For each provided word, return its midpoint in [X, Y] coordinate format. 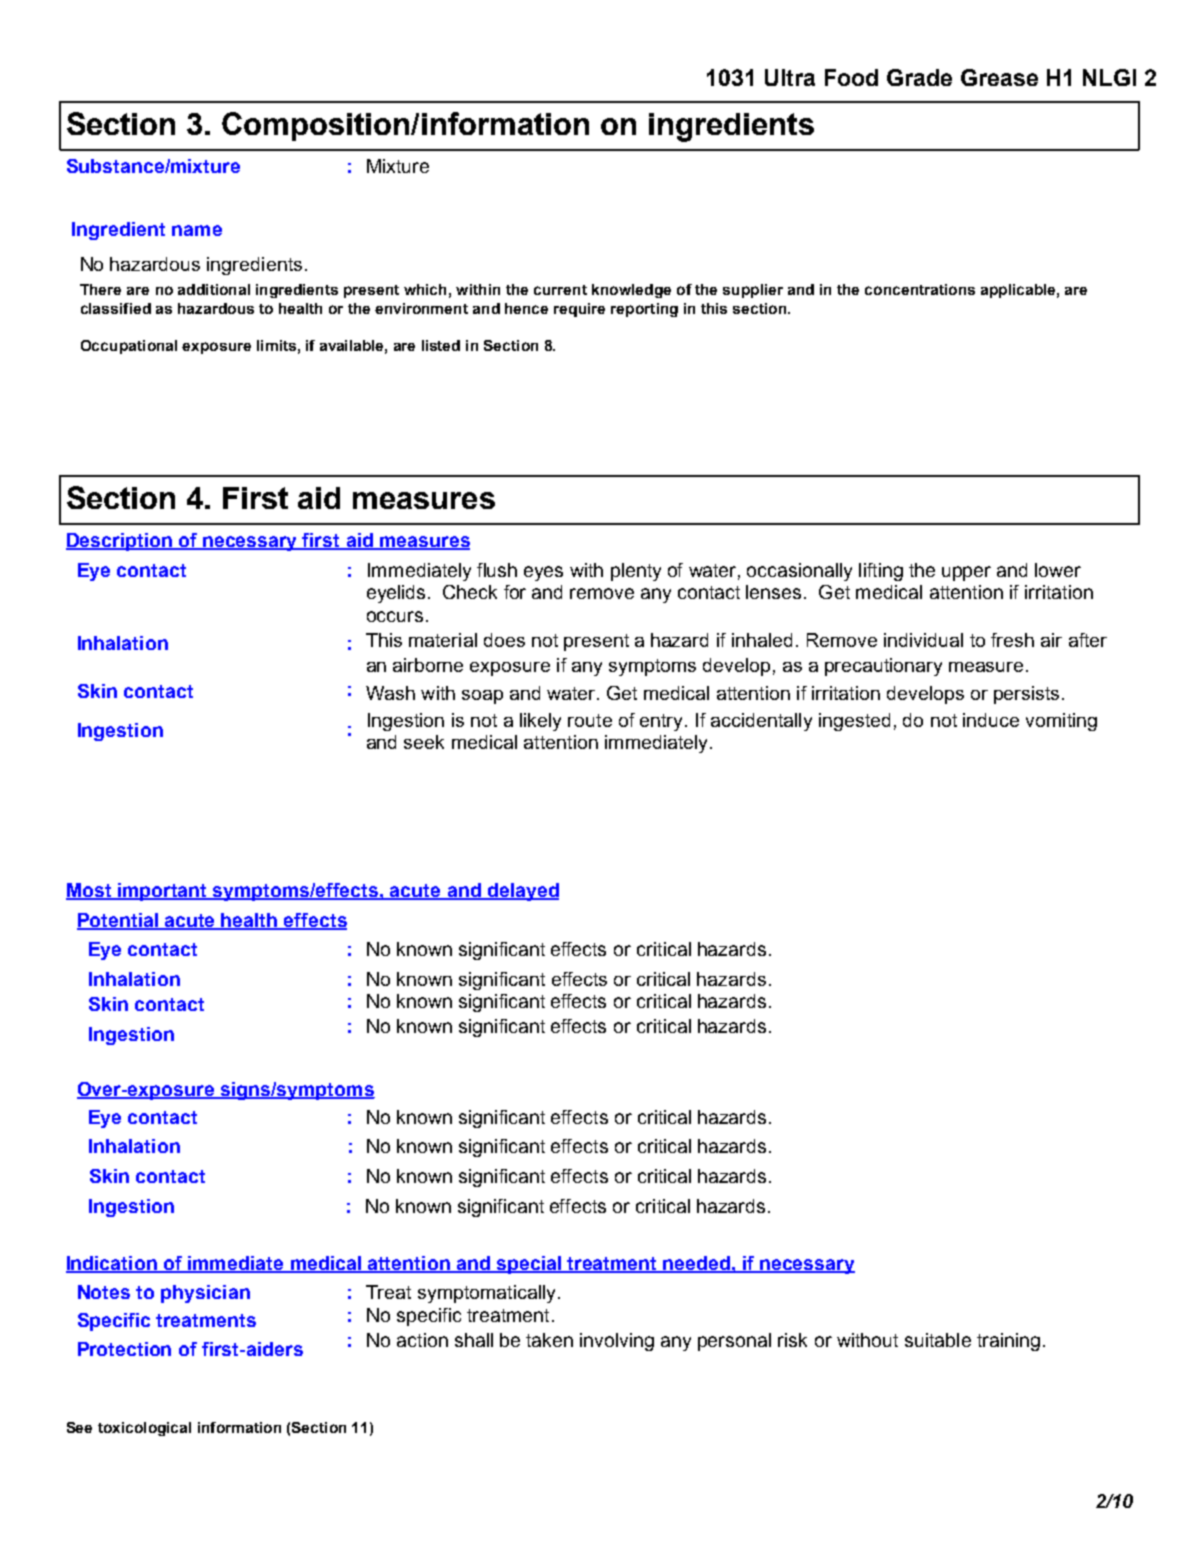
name [197, 230]
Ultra [790, 77]
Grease [999, 77]
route [590, 720]
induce [991, 720]
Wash [390, 693]
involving [617, 1342]
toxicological [144, 1429]
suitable [938, 1340]
